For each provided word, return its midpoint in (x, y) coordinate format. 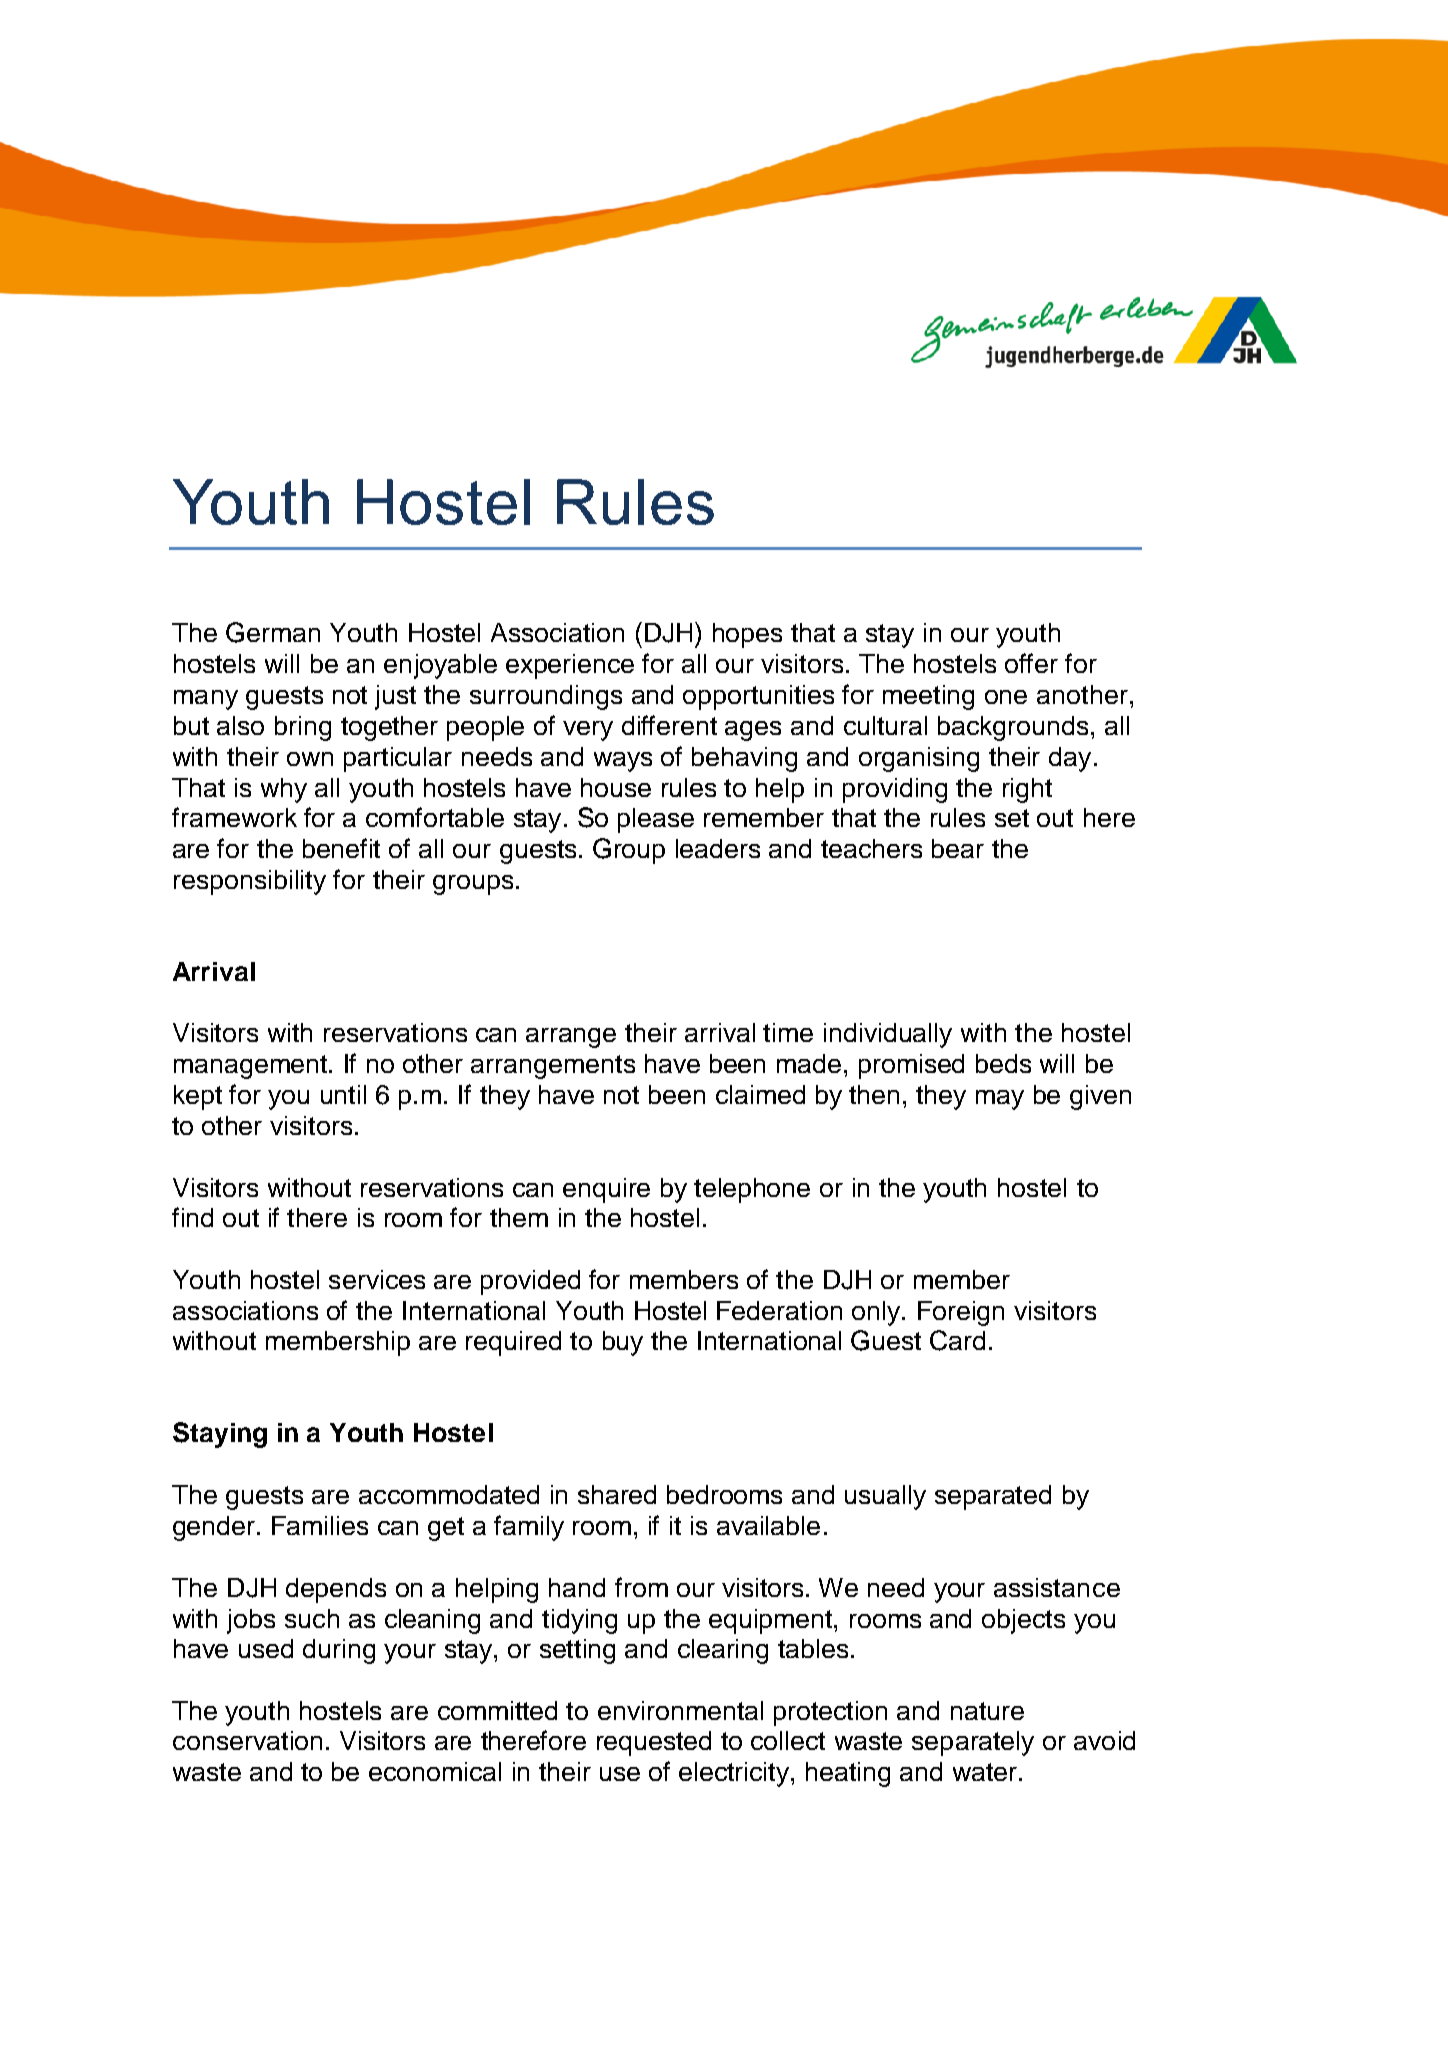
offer (1031, 663)
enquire (606, 1190)
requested (654, 1743)
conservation (247, 1740)
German (273, 632)
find (192, 1217)
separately (973, 1743)
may (1000, 1100)
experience (570, 666)
